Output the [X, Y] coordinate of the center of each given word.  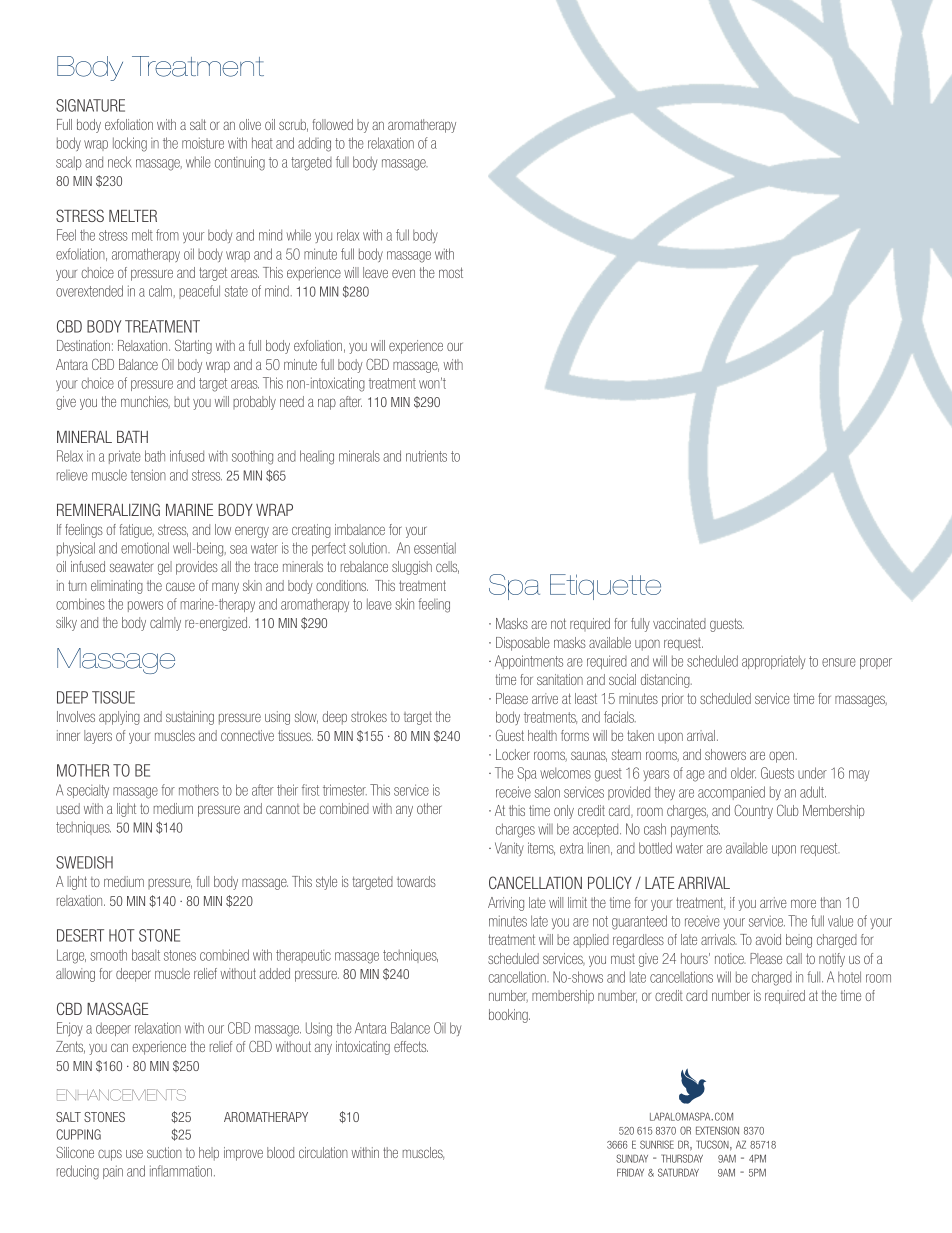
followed [333, 124]
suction [164, 1152]
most [451, 272]
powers [145, 606]
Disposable [523, 644]
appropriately [773, 662]
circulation [323, 1152]
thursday [682, 1158]
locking [130, 144]
